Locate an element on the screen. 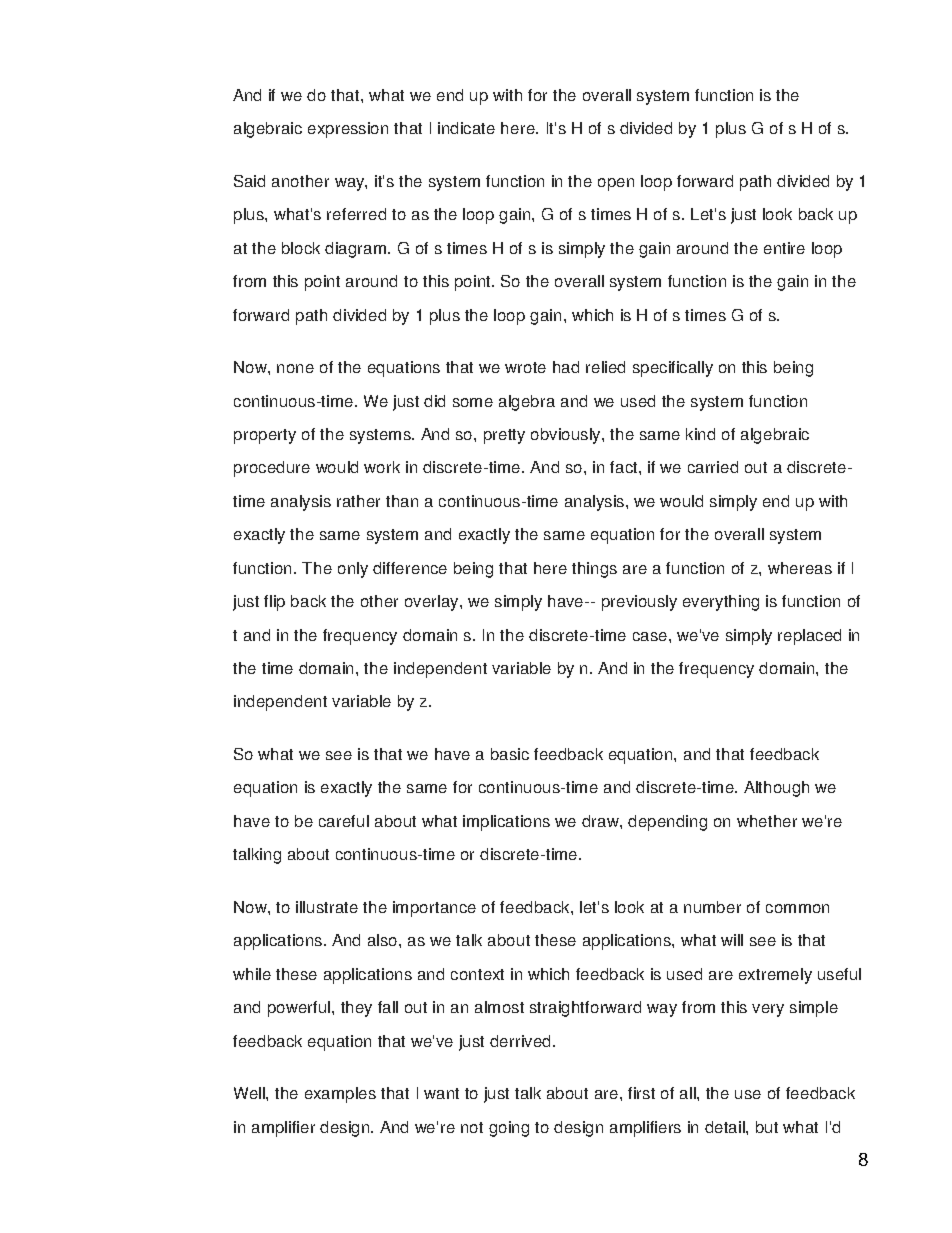  flip is located at coordinates (274, 603).
